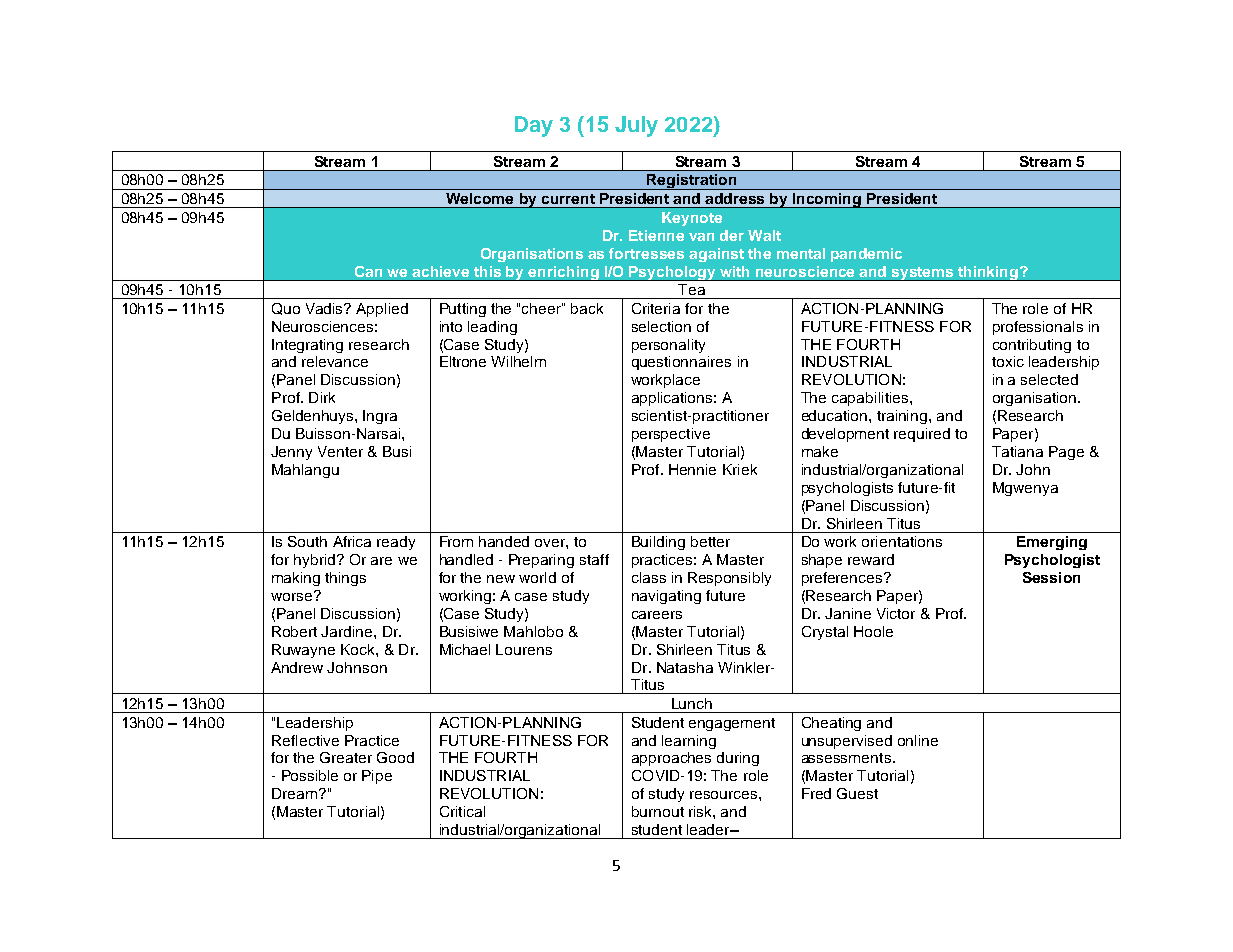 This image has width=1233, height=952. Describe the element at coordinates (534, 126) in the image. I see `Day` at that location.
